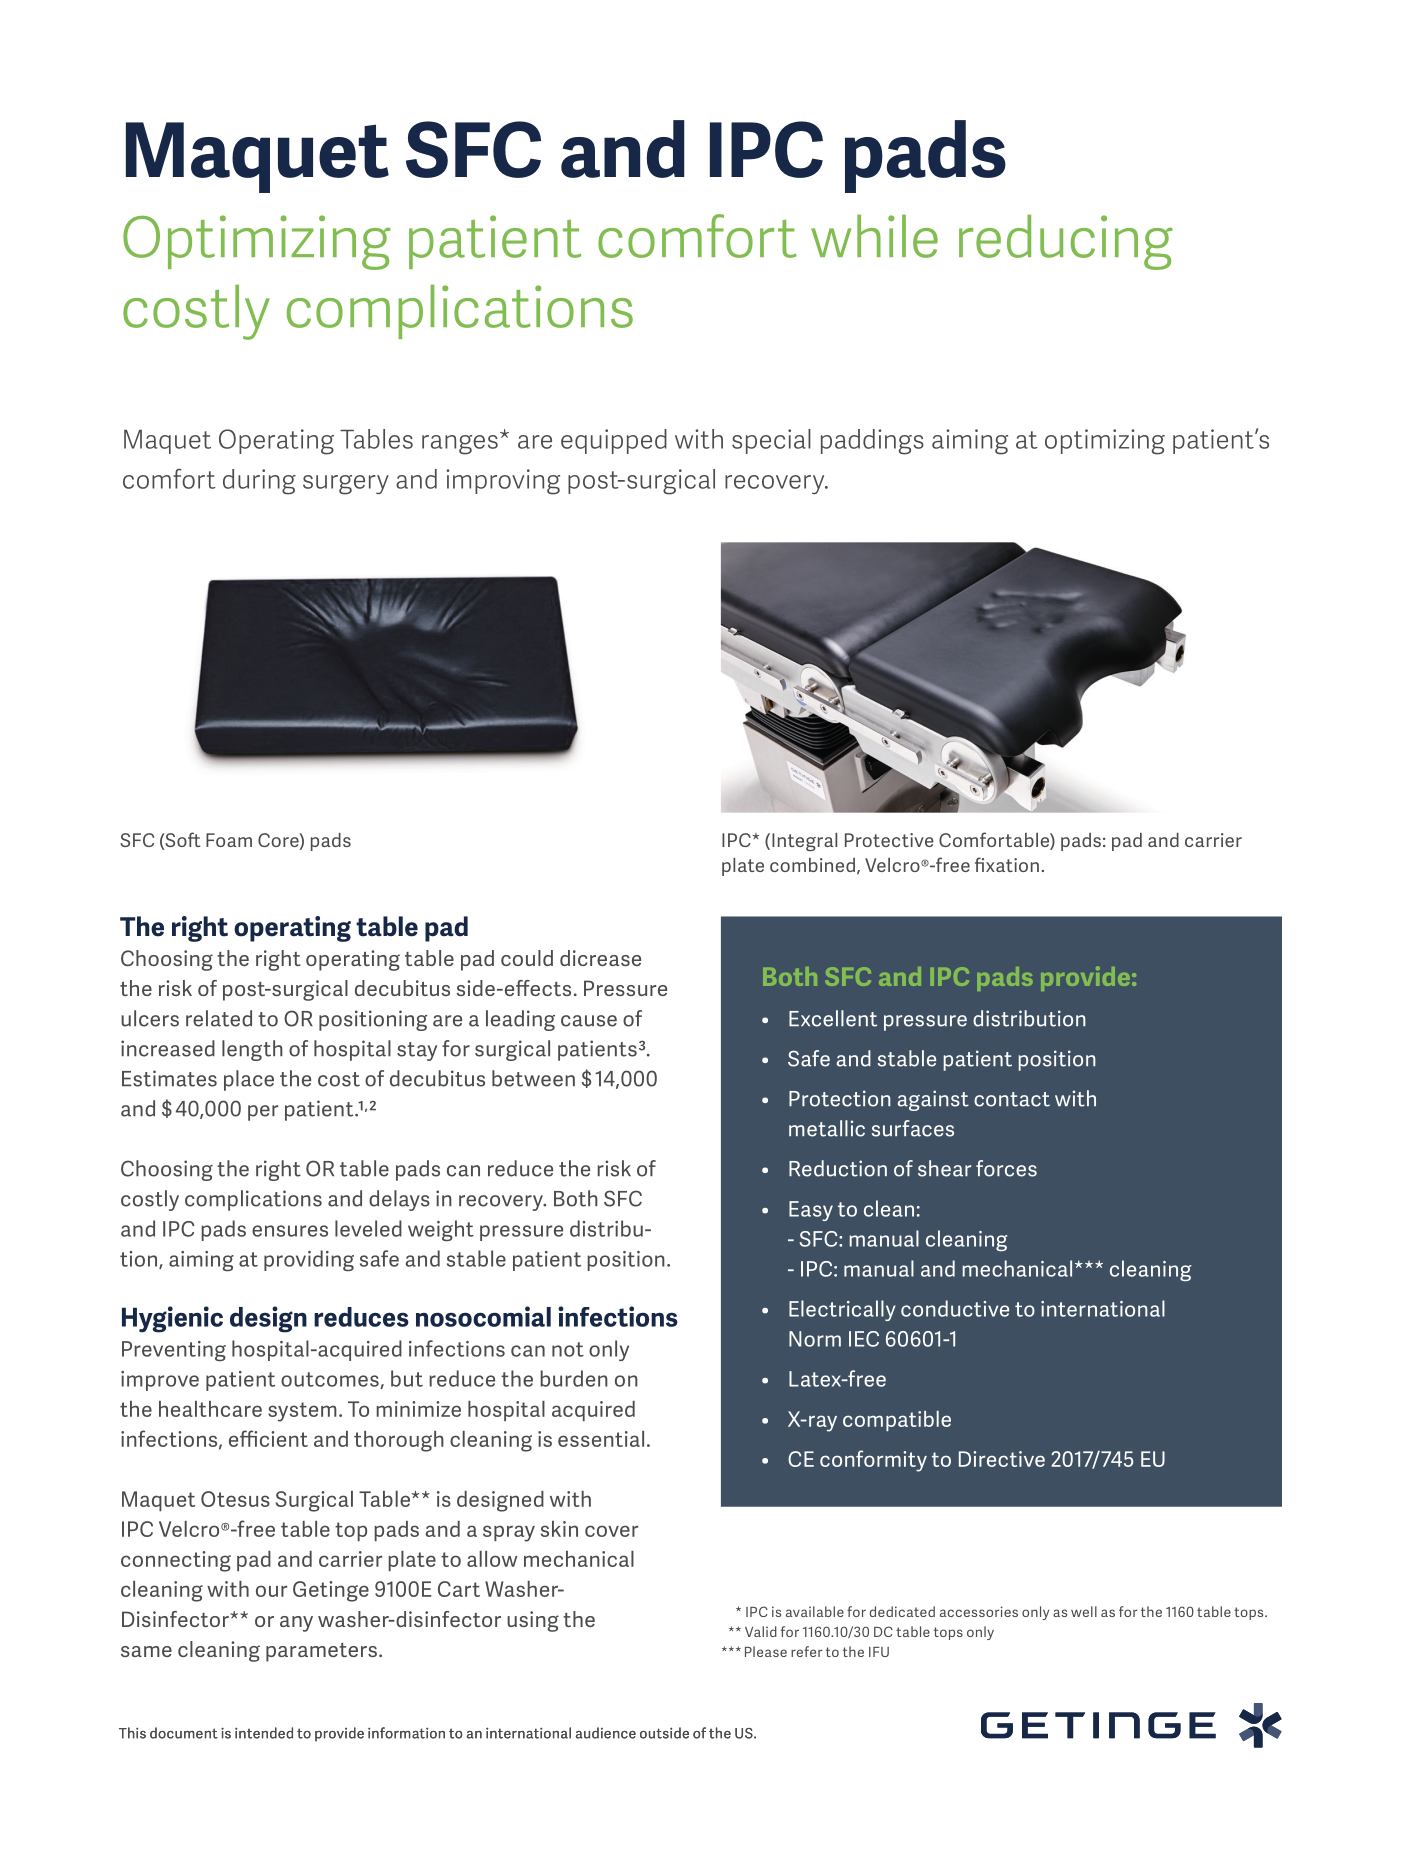 This screenshot has height=1869, width=1402. I want to click on during, so click(259, 482).
